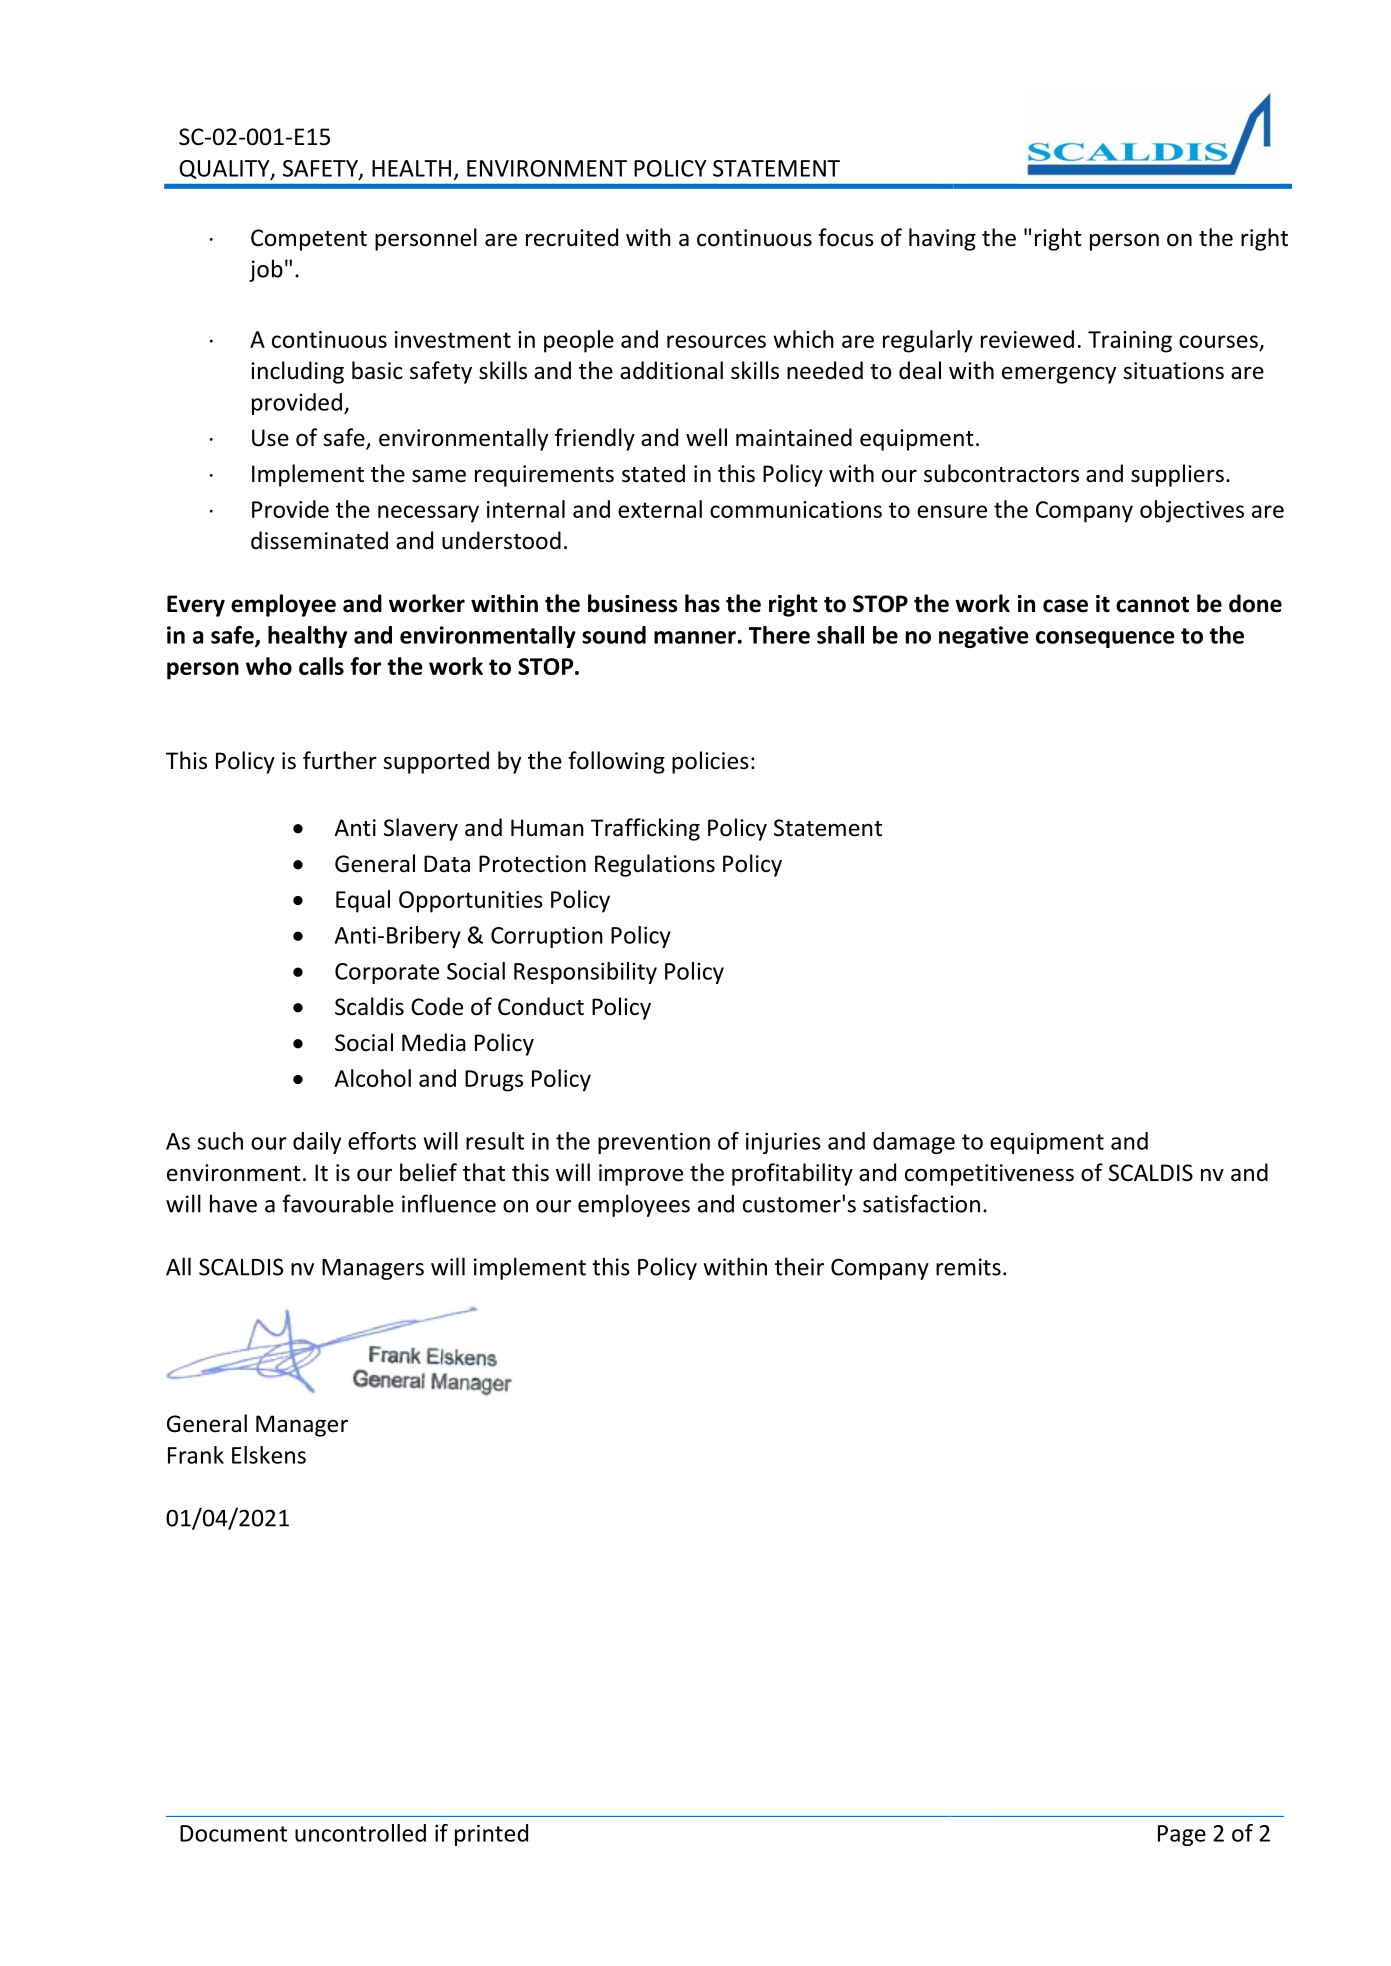 The height and width of the image is (1966, 1391). Describe the element at coordinates (1130, 342) in the image. I see `Training` at that location.
